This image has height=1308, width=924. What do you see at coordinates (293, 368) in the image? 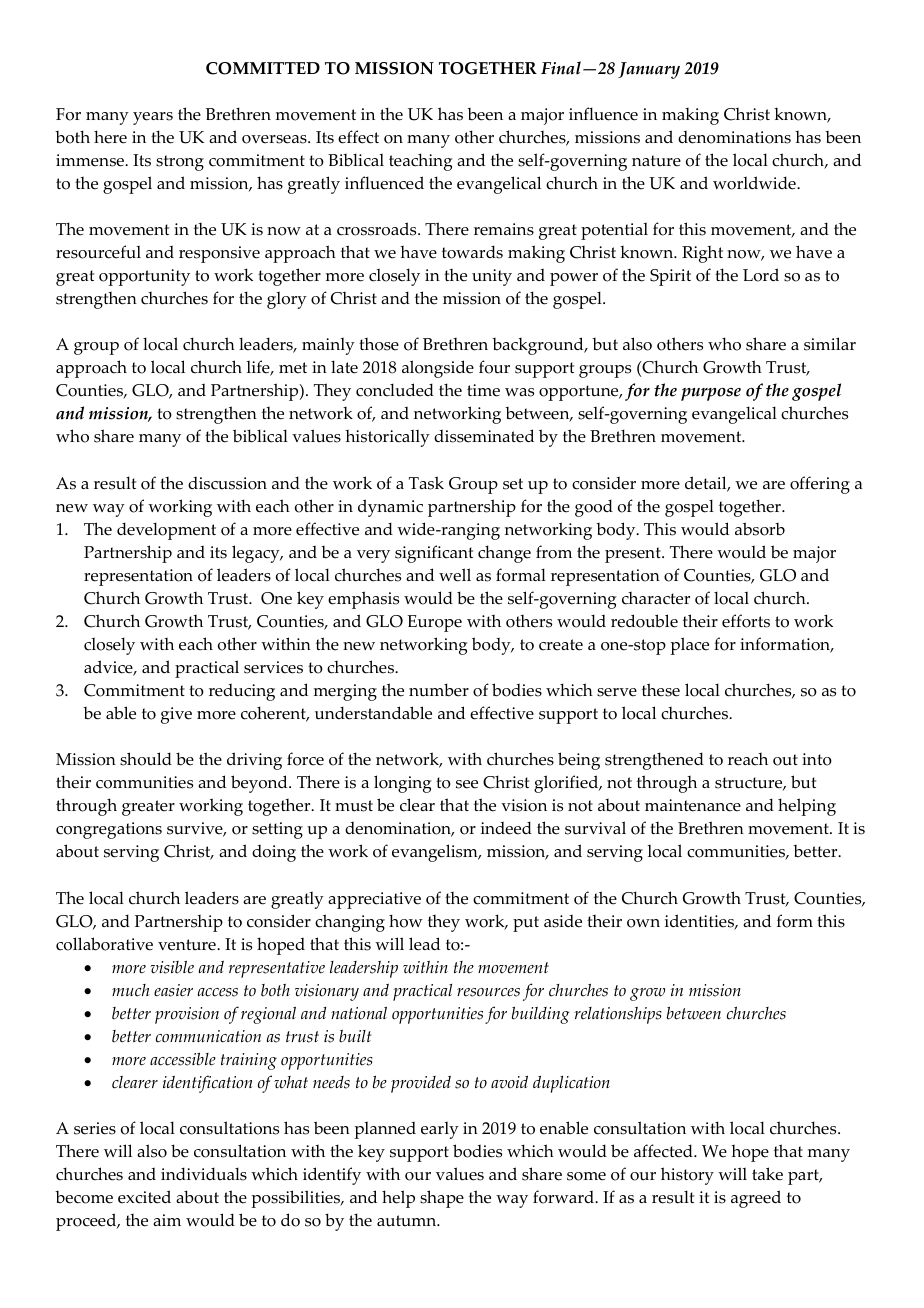
I see `met` at bounding box center [293, 368].
